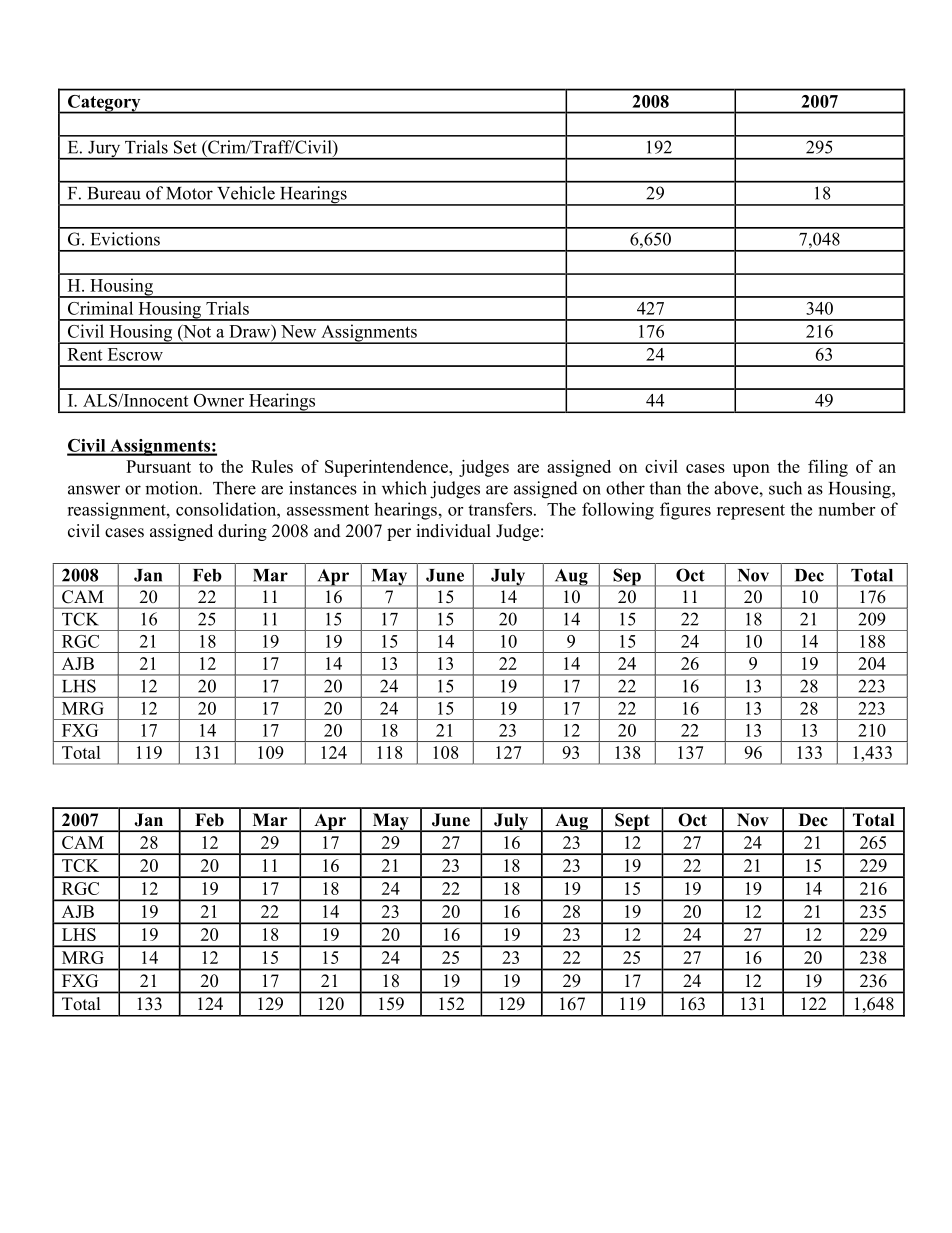  I want to click on Set, so click(185, 147).
